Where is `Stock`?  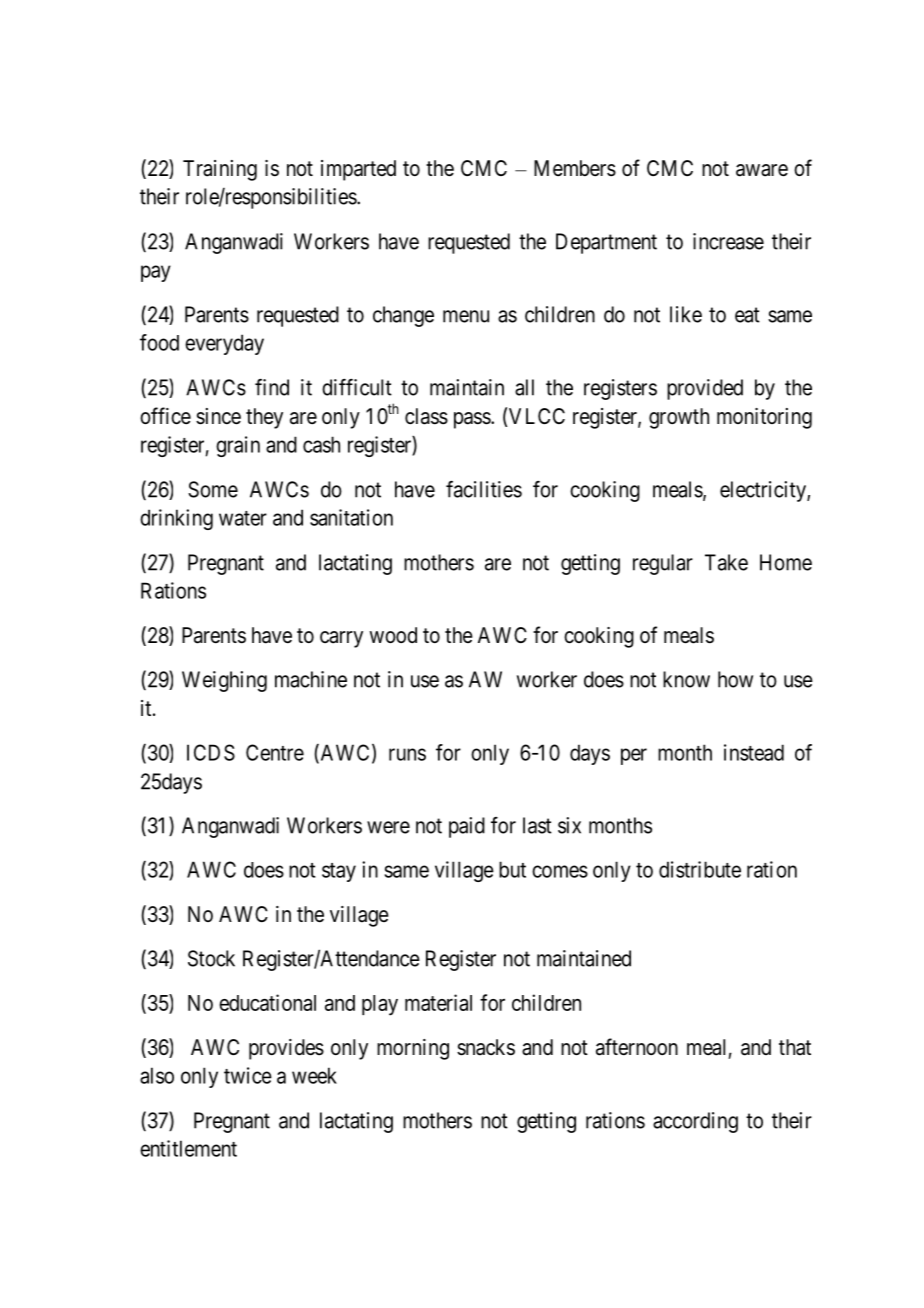 Stock is located at coordinates (211, 958).
